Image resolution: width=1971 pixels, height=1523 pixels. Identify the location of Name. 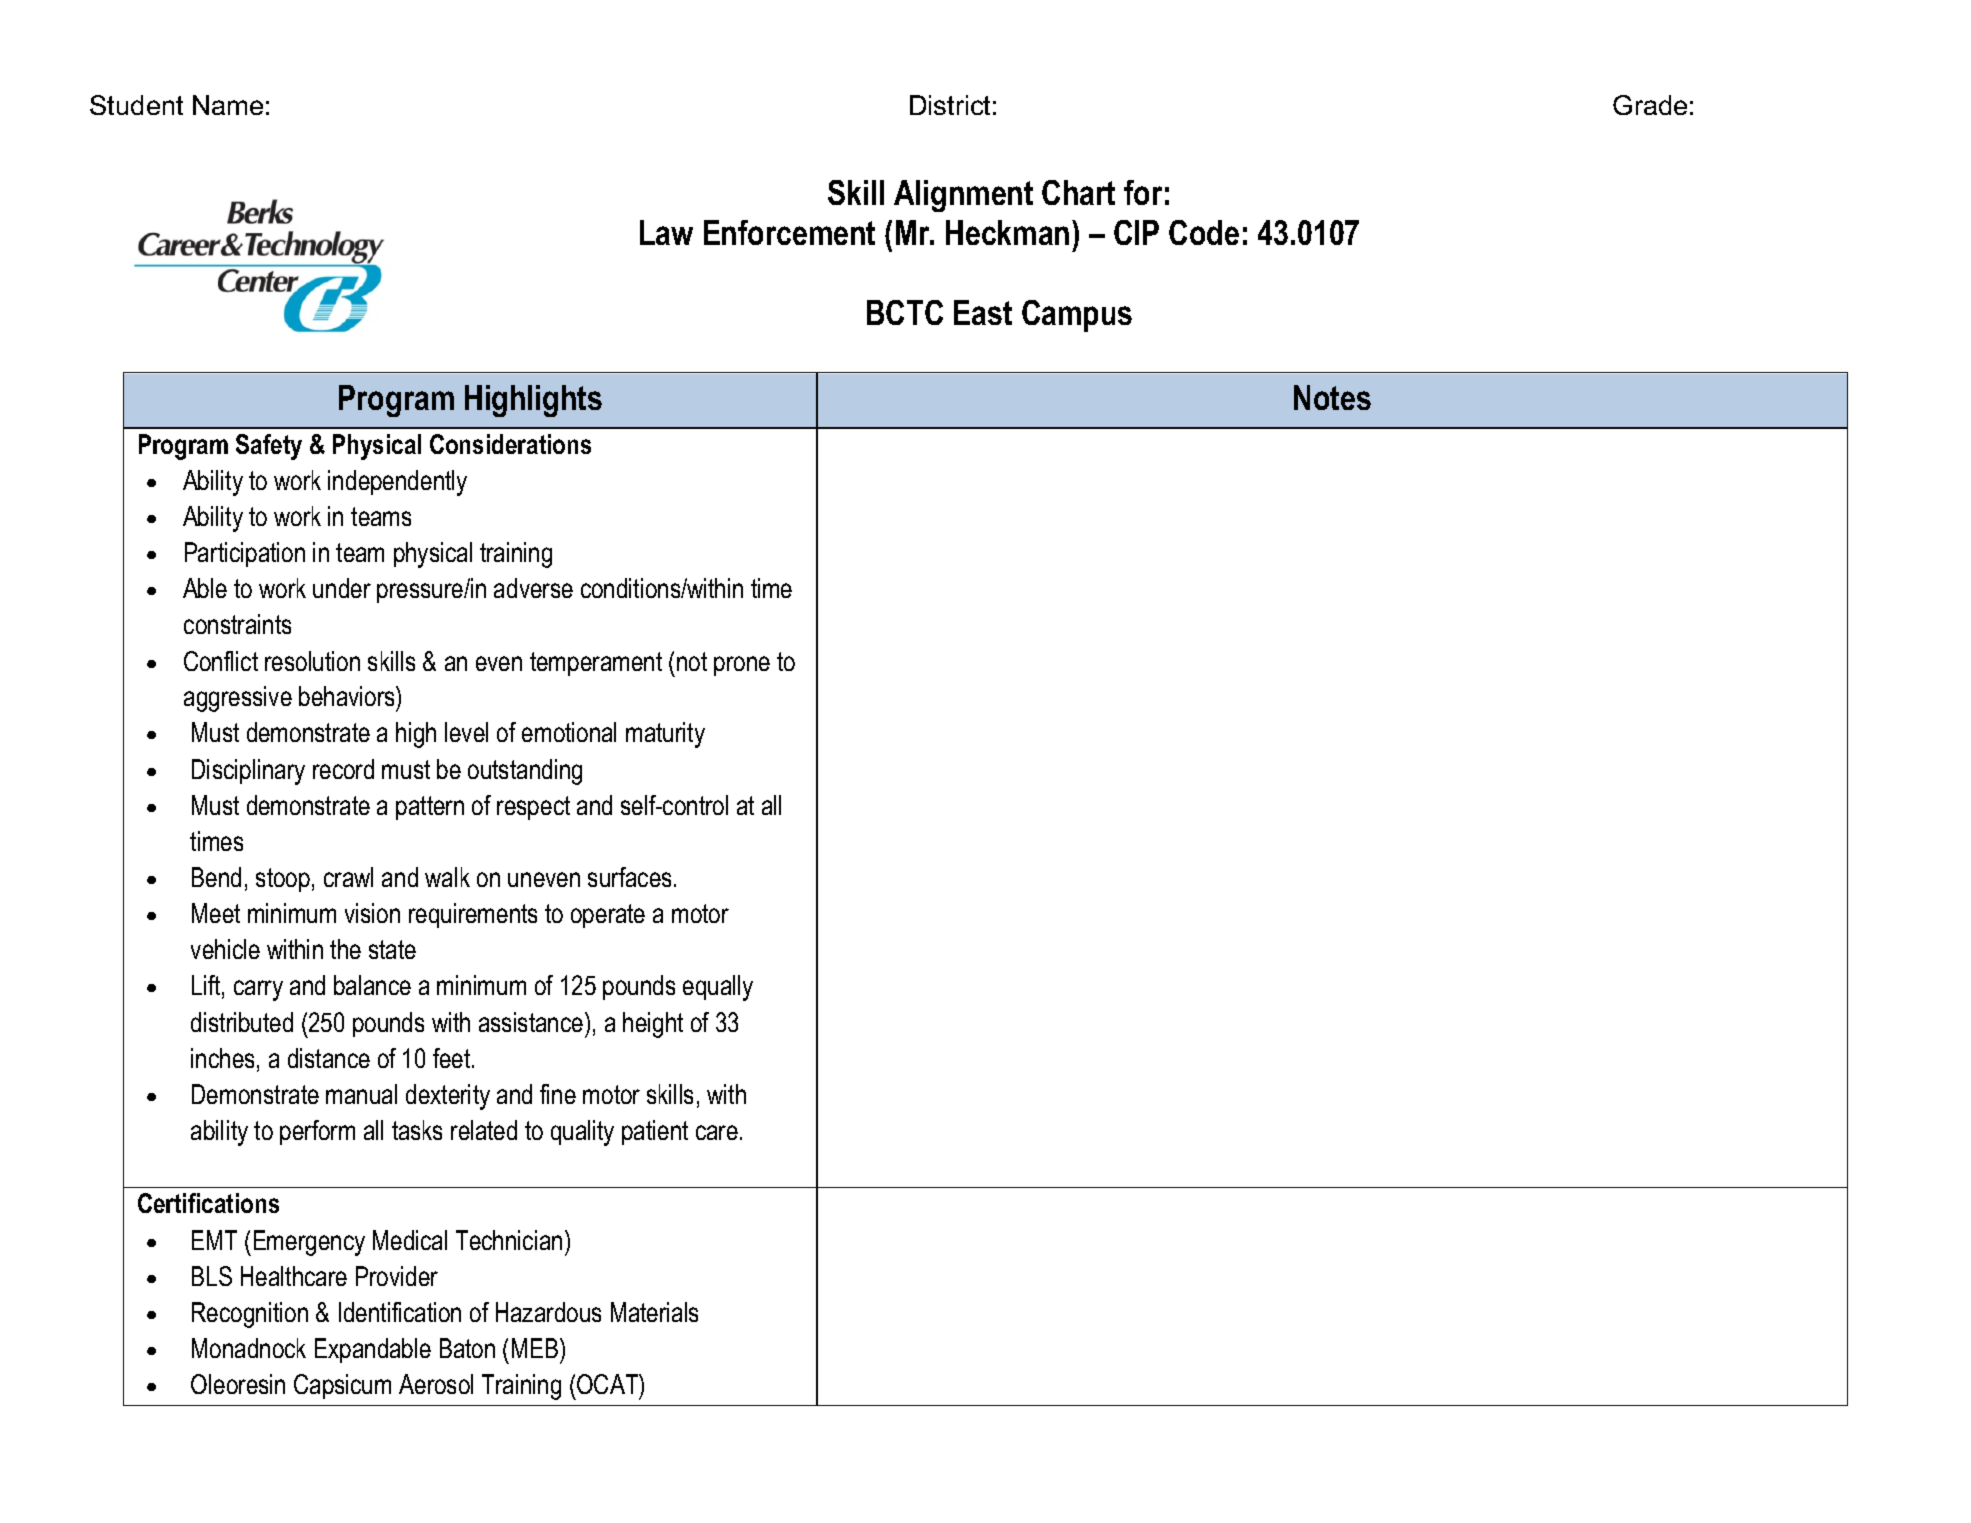
(228, 105).
